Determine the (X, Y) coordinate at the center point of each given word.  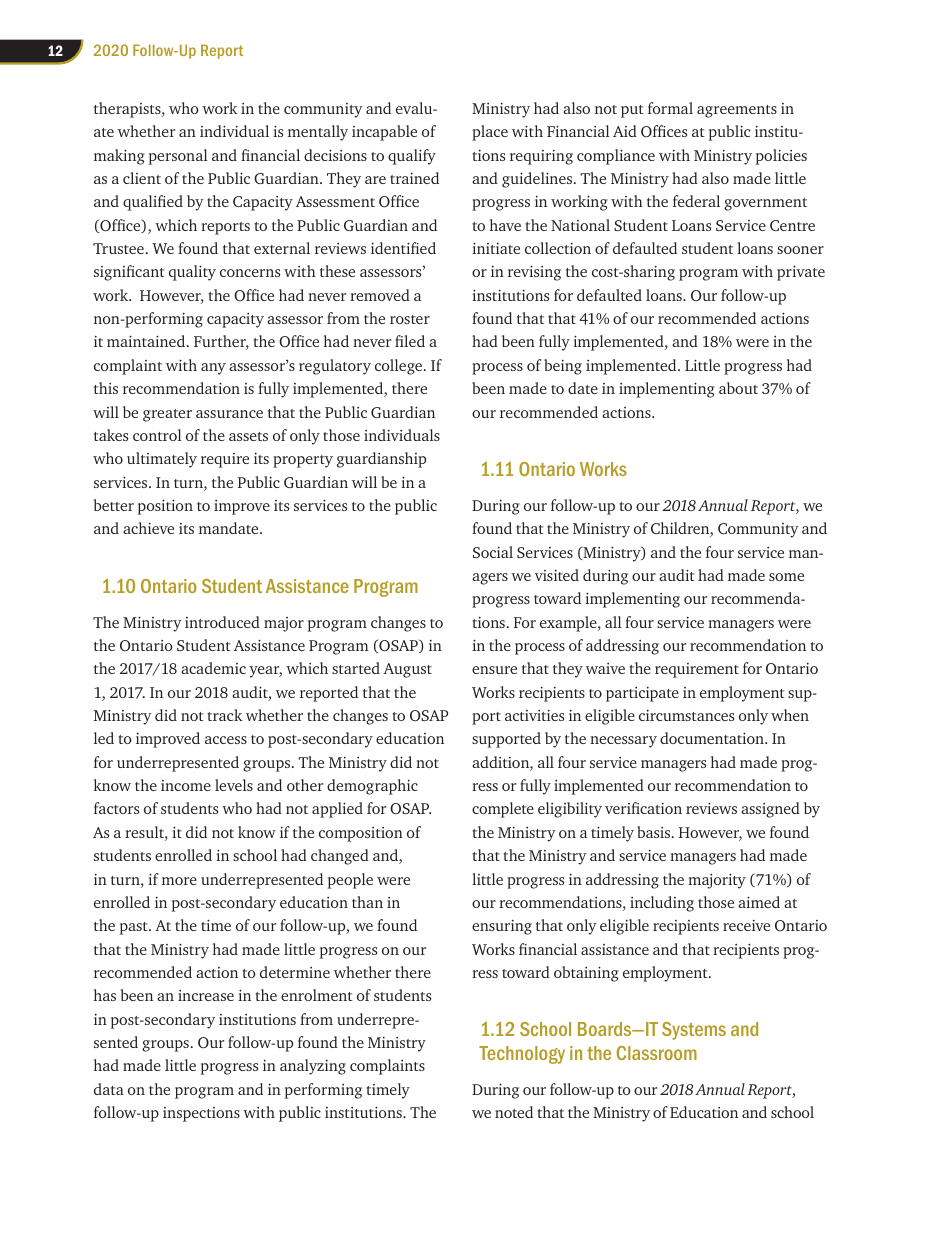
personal (178, 157)
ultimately (162, 460)
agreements (737, 111)
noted (514, 1112)
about (738, 388)
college (398, 367)
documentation (713, 738)
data (109, 1089)
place (490, 133)
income (186, 785)
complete (503, 810)
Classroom (657, 1053)
